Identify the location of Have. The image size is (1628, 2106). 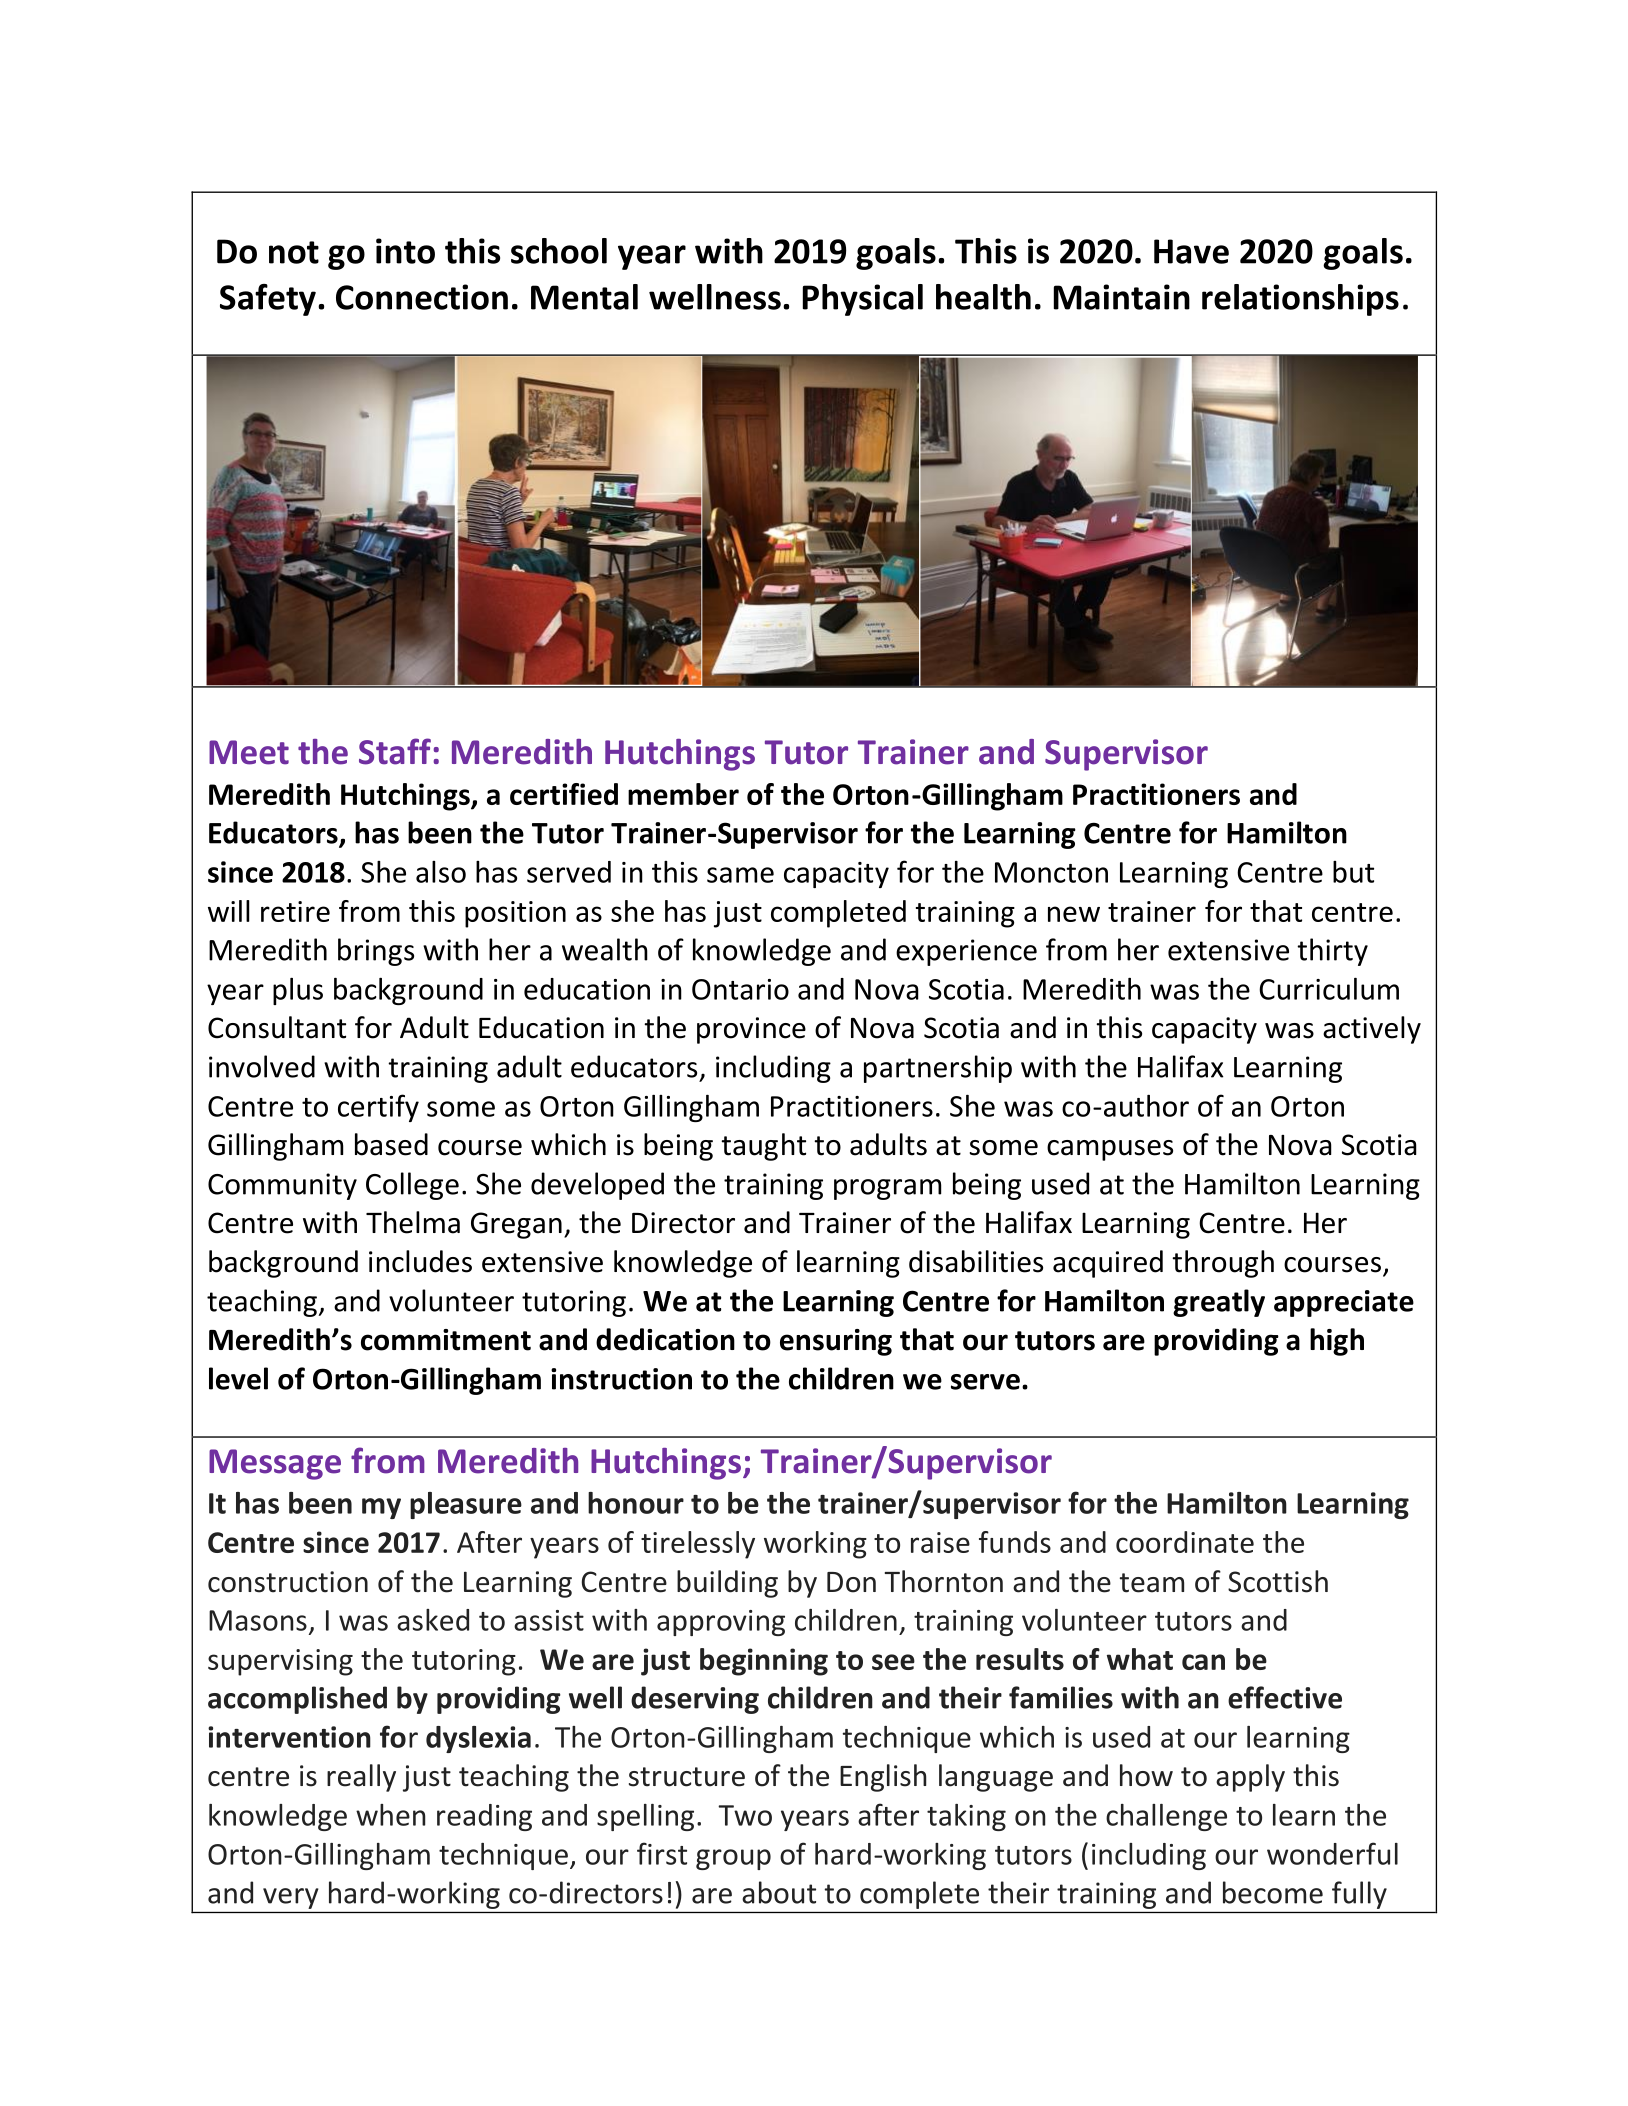
(1191, 251).
